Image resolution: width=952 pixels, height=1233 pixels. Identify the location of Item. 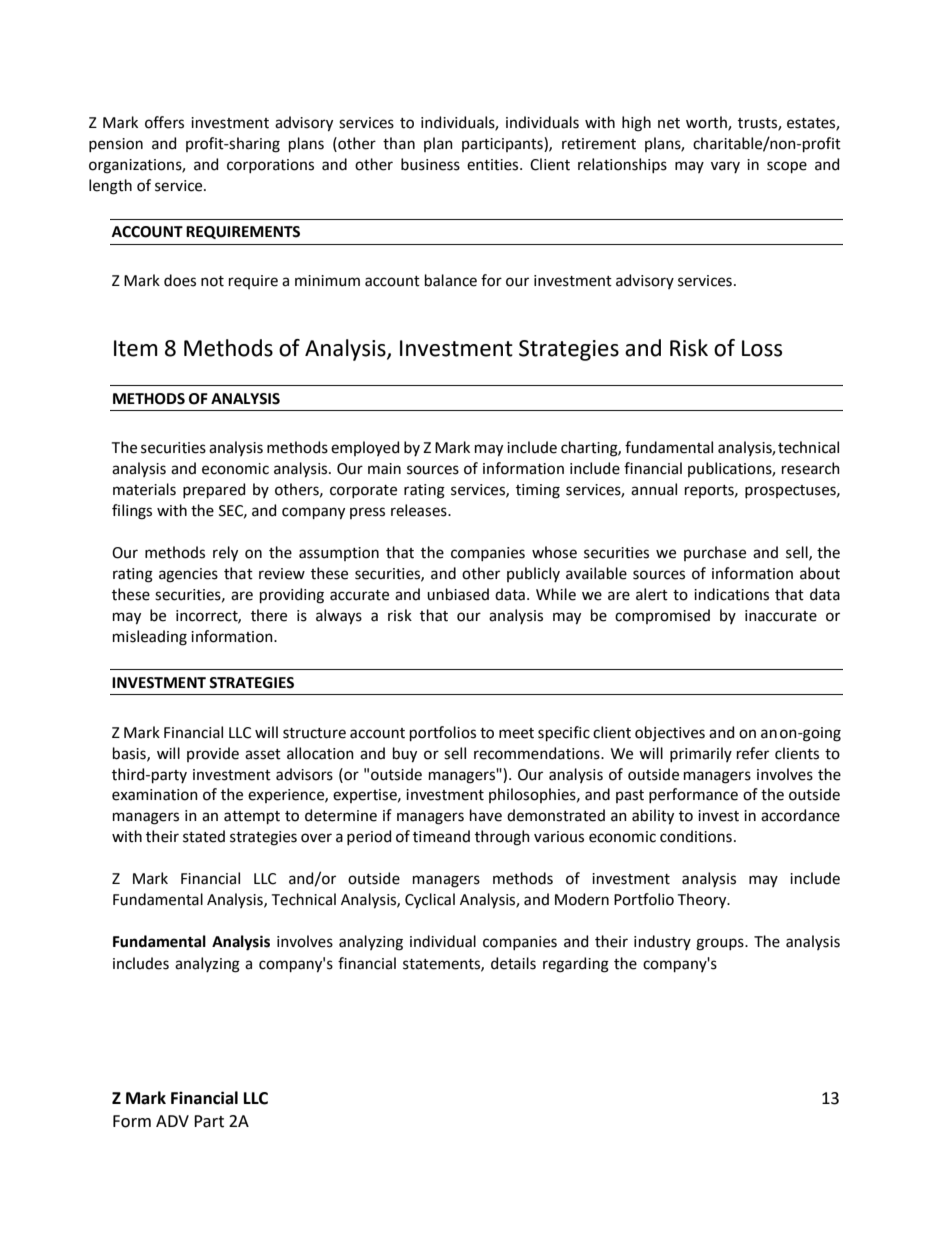
(136, 348).
